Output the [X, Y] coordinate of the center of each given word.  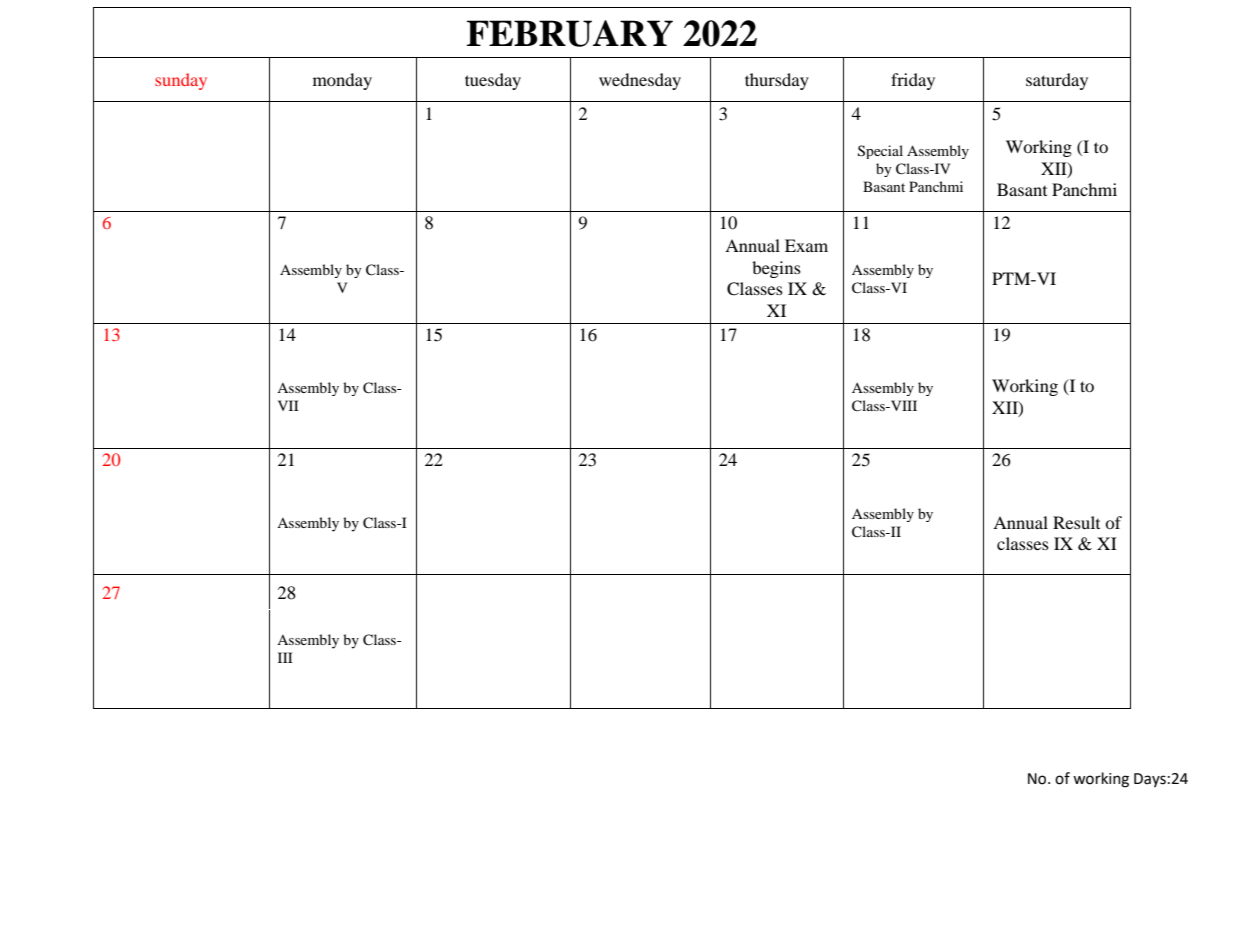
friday [913, 81]
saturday [1057, 81]
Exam [806, 245]
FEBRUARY [570, 33]
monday [342, 81]
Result [1076, 522]
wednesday [640, 81]
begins [776, 269]
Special [880, 152]
